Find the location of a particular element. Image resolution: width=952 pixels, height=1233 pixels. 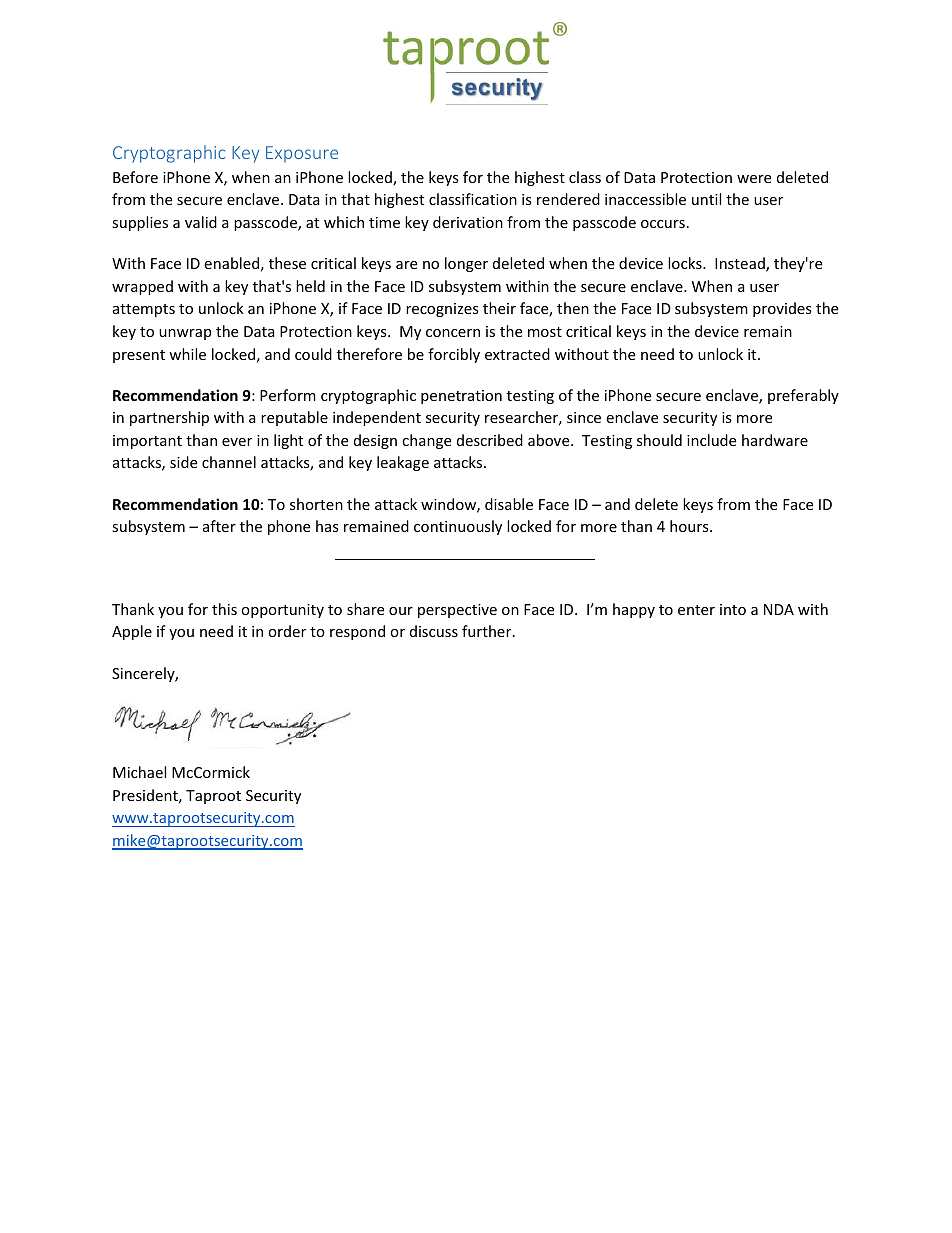

forcibly is located at coordinates (454, 355).
